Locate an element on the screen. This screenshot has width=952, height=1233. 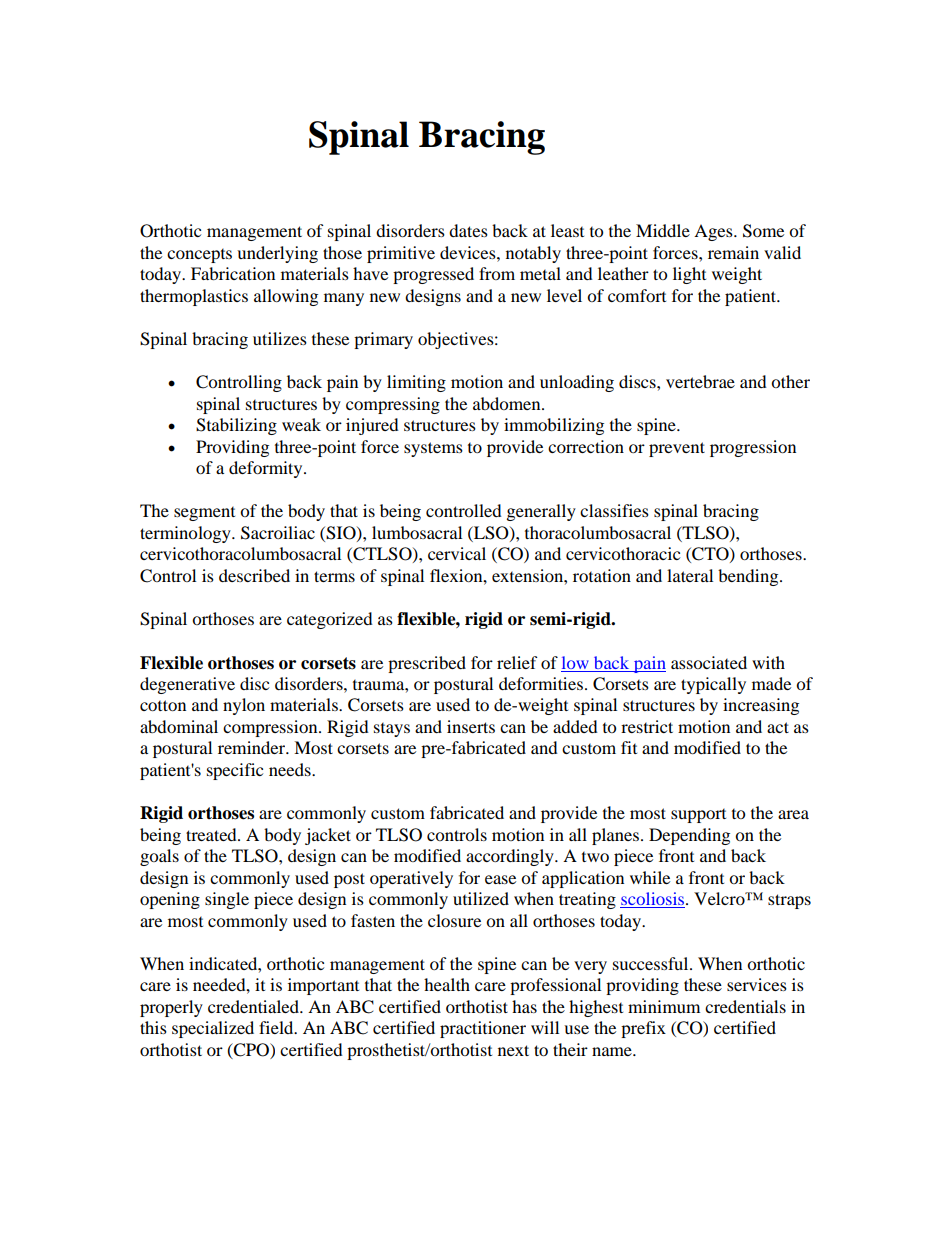
specialized is located at coordinates (213, 1029).
